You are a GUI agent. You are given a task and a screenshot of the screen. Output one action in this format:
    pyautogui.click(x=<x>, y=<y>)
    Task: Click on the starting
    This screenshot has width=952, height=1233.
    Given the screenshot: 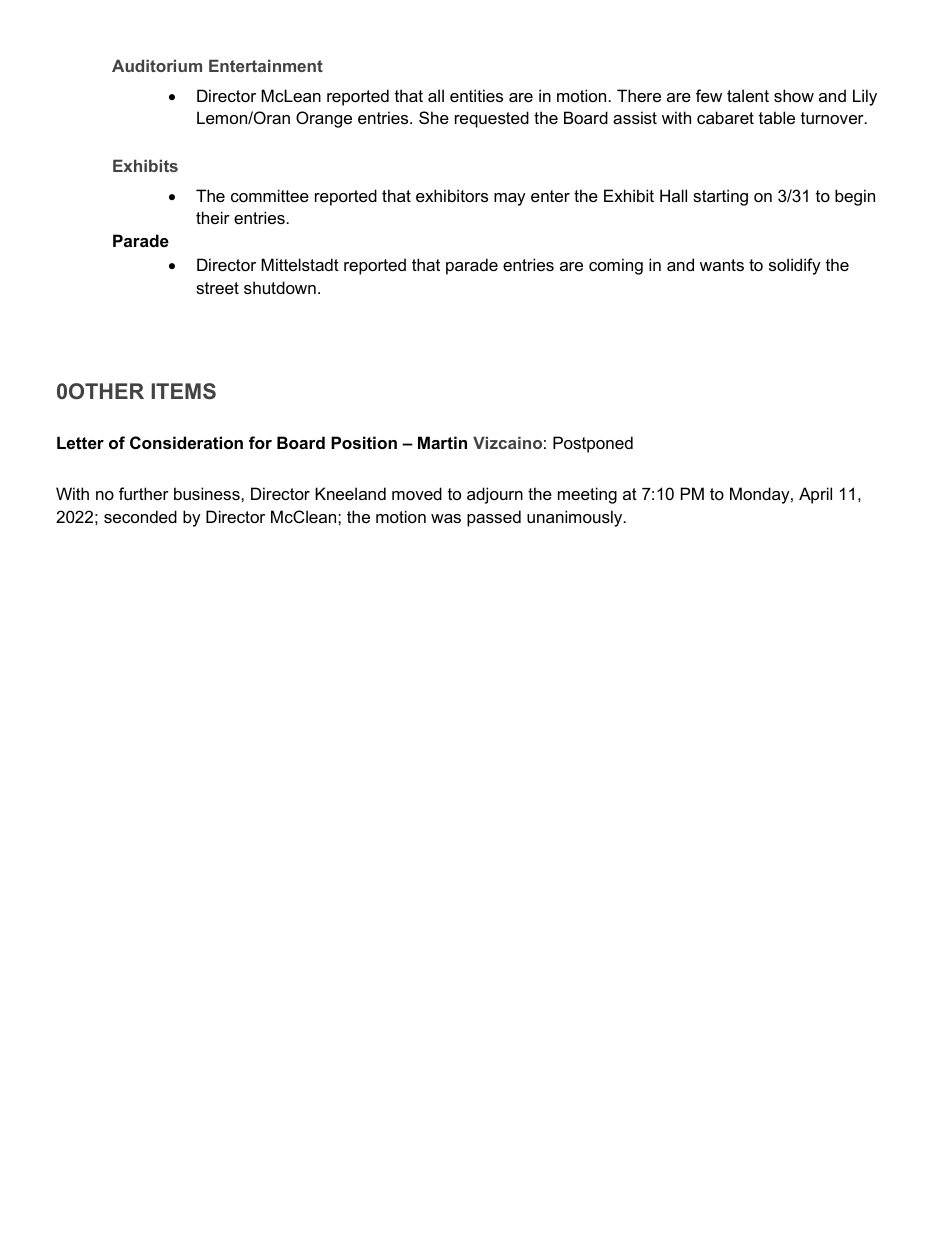 What is the action you would take?
    pyautogui.click(x=720, y=197)
